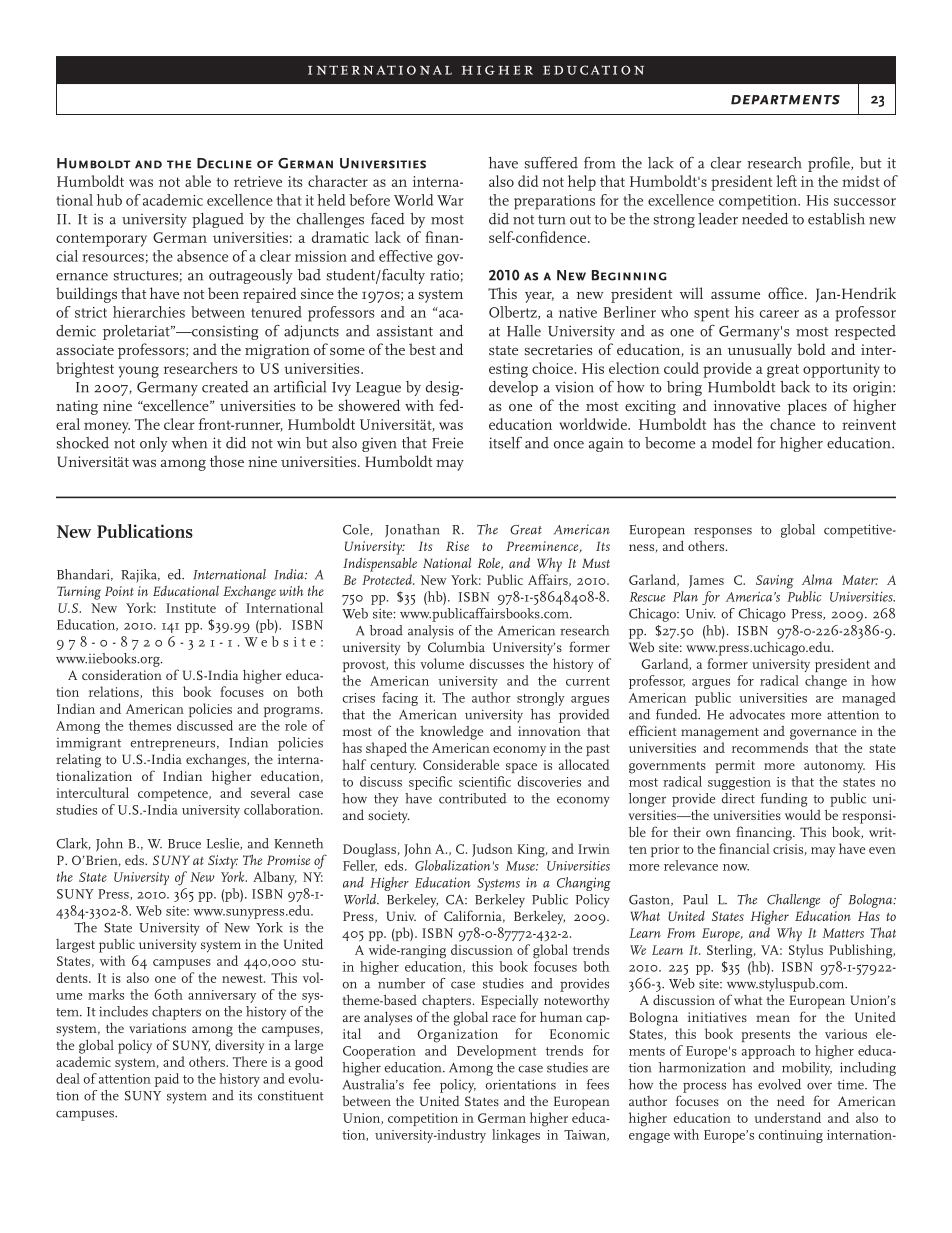  Describe the element at coordinates (456, 646) in the screenshot. I see `Columbia` at that location.
